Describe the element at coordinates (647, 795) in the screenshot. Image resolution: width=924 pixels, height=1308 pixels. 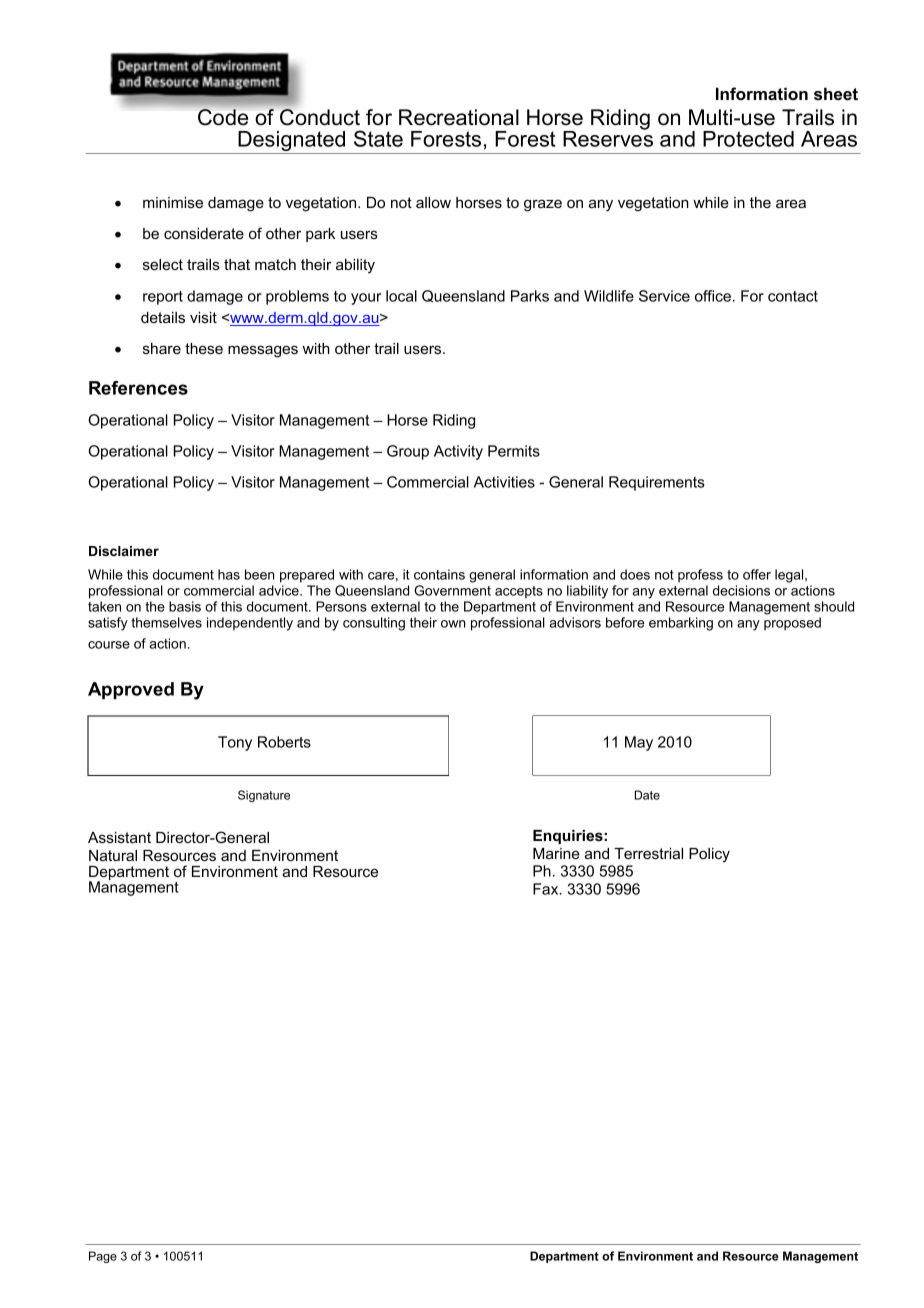
I see `Date` at that location.
